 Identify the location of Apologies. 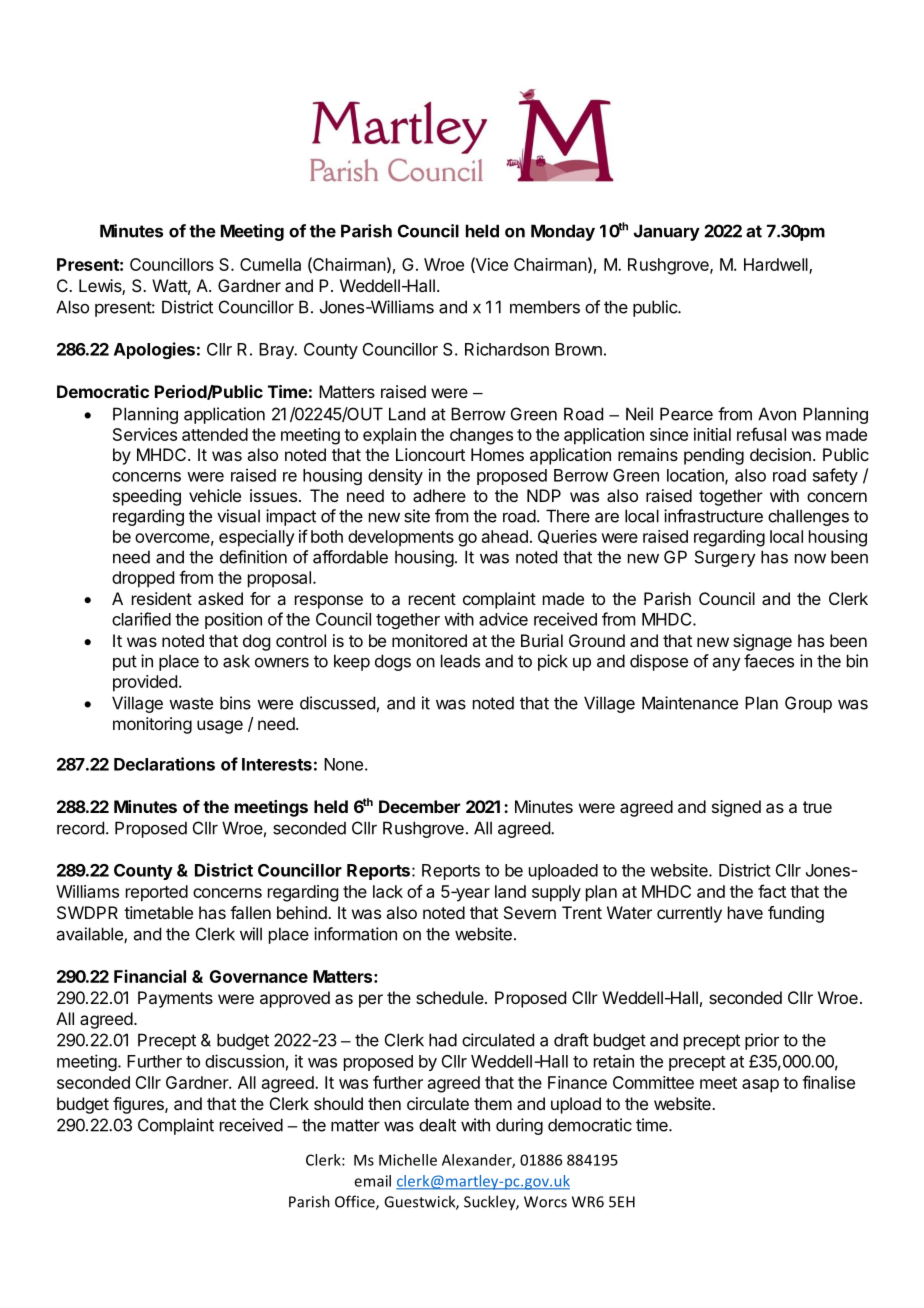
(154, 350).
